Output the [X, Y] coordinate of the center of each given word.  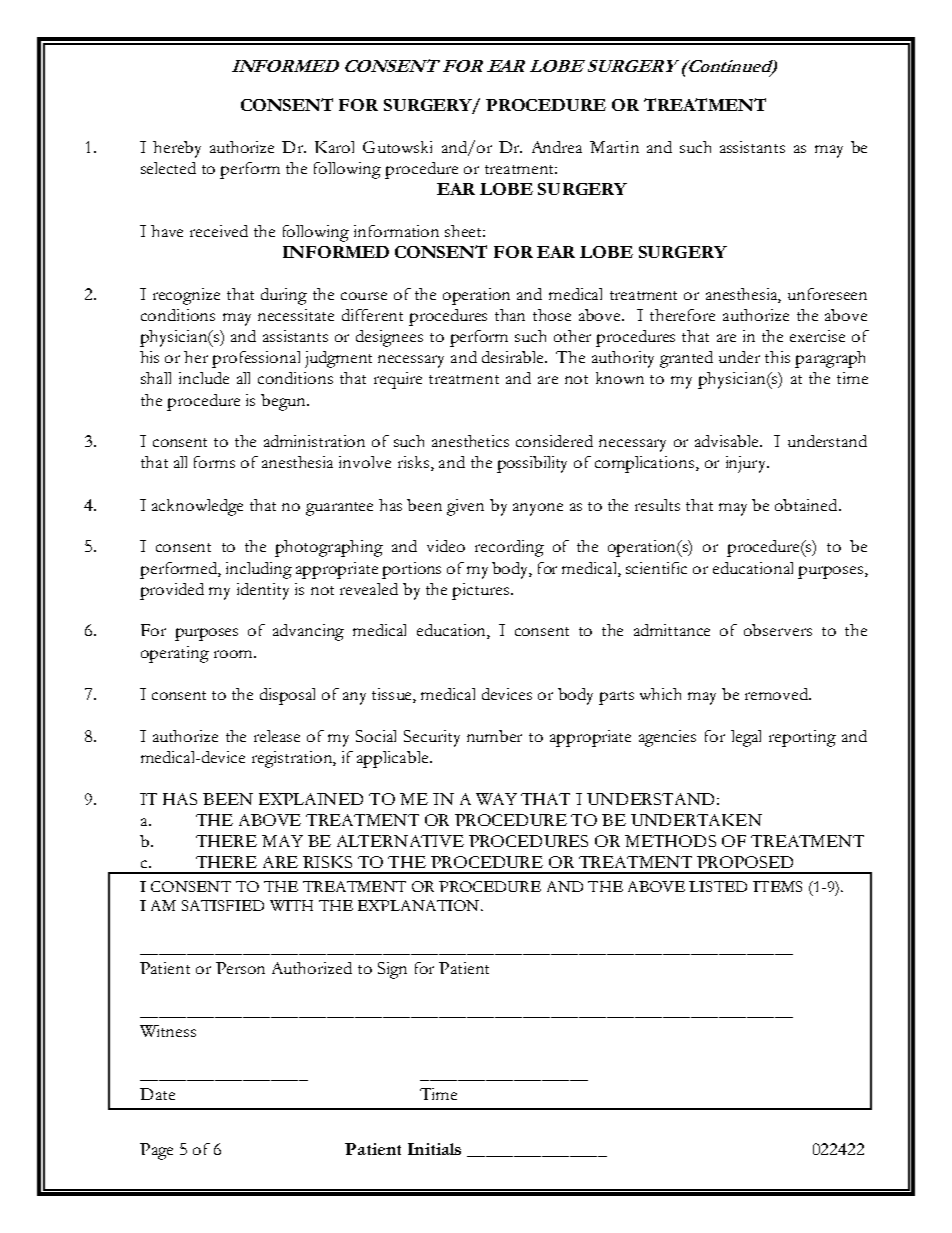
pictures [482, 591]
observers [778, 630]
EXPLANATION [418, 905]
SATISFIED [223, 905]
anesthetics [470, 441]
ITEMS [777, 886]
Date [157, 1094]
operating [175, 654]
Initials [434, 1149]
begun [284, 402]
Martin [614, 147]
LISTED [718, 886]
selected [168, 168]
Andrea [557, 147]
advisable [728, 441]
